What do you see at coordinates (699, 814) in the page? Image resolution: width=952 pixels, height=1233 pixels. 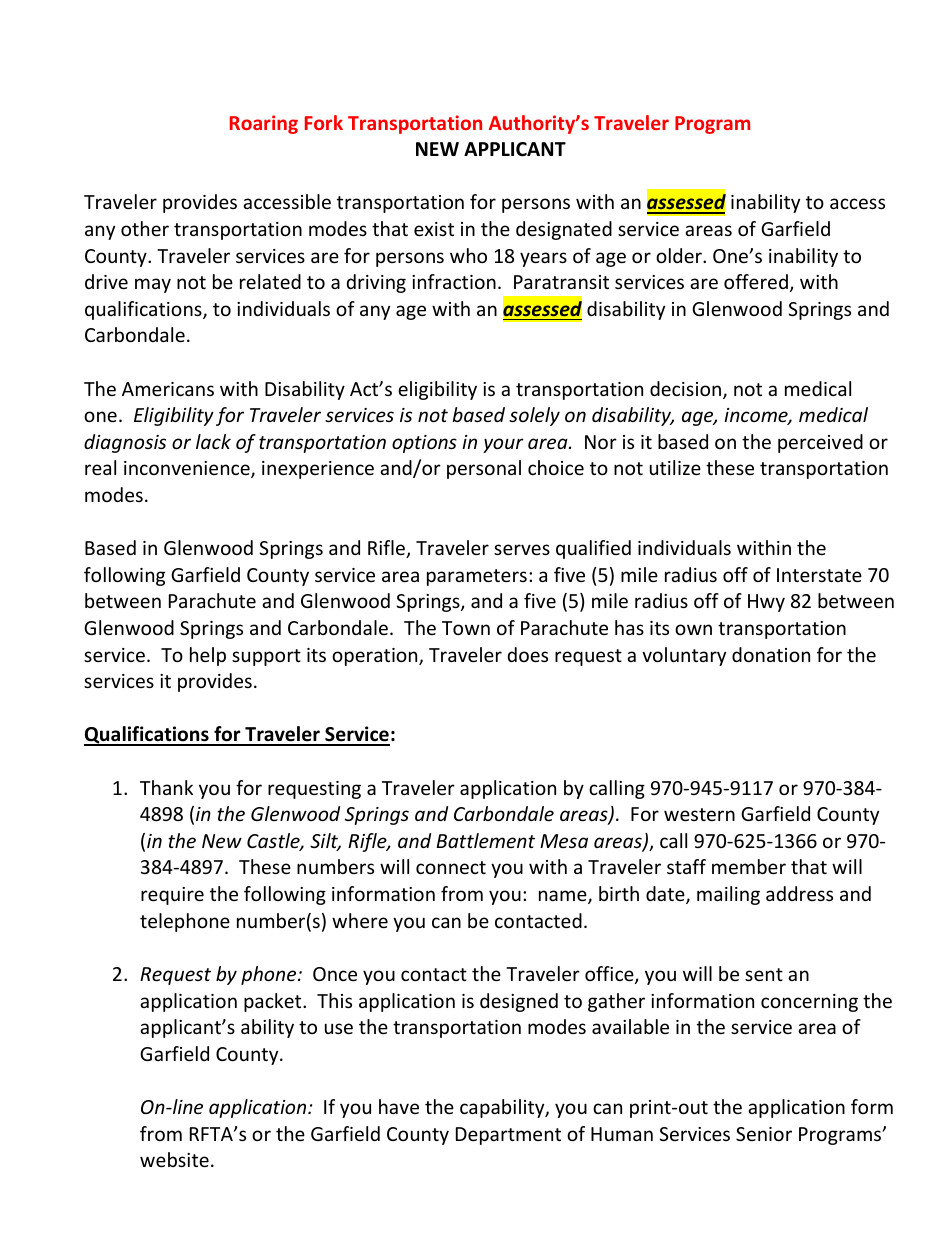 I see `western` at bounding box center [699, 814].
